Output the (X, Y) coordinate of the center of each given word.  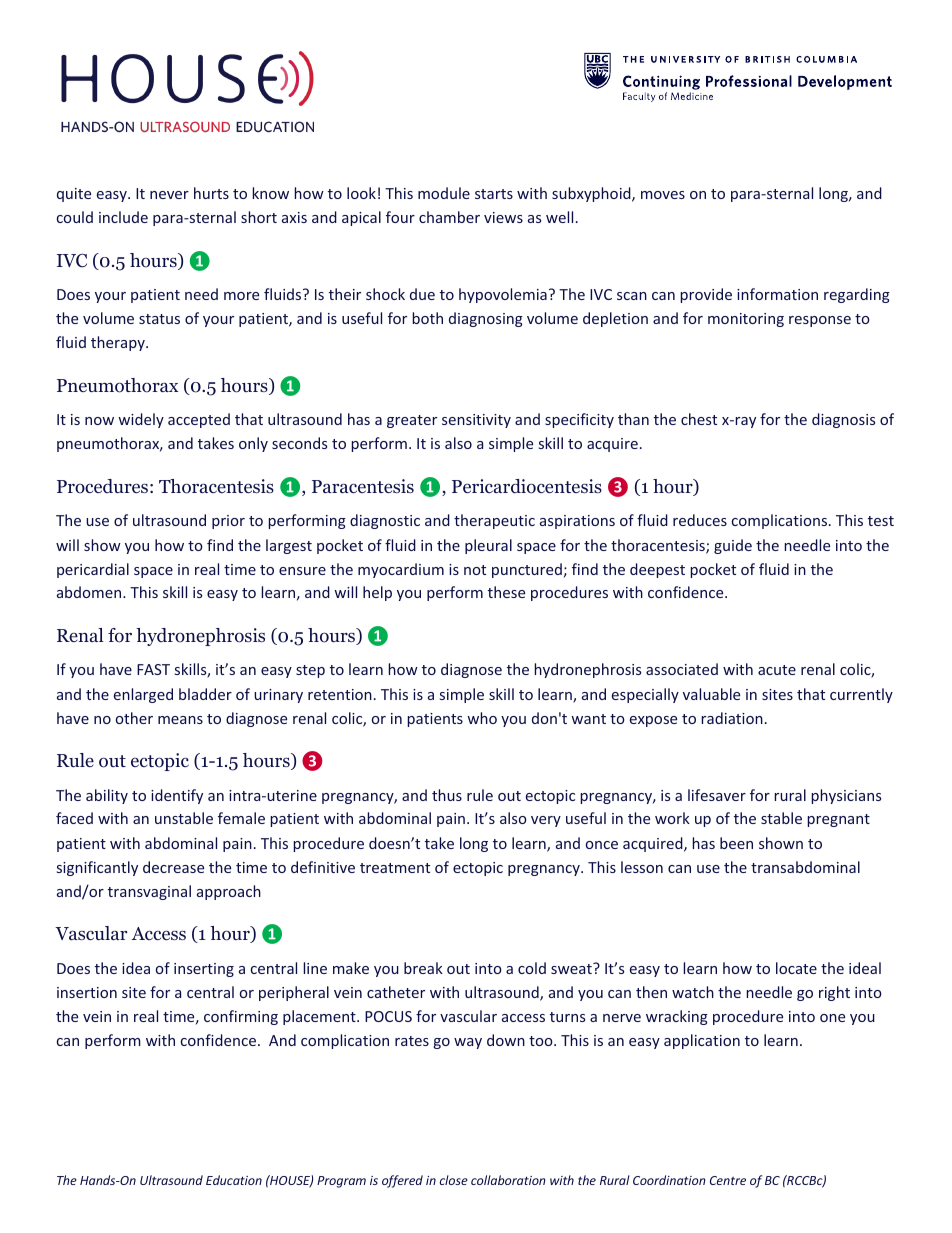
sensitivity (476, 421)
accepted (199, 420)
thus (447, 795)
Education (234, 1180)
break (423, 968)
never (169, 195)
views (503, 217)
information (777, 294)
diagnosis (843, 420)
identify (177, 796)
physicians (846, 796)
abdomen (90, 592)
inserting (204, 970)
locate (796, 968)
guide (733, 546)
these (506, 592)
